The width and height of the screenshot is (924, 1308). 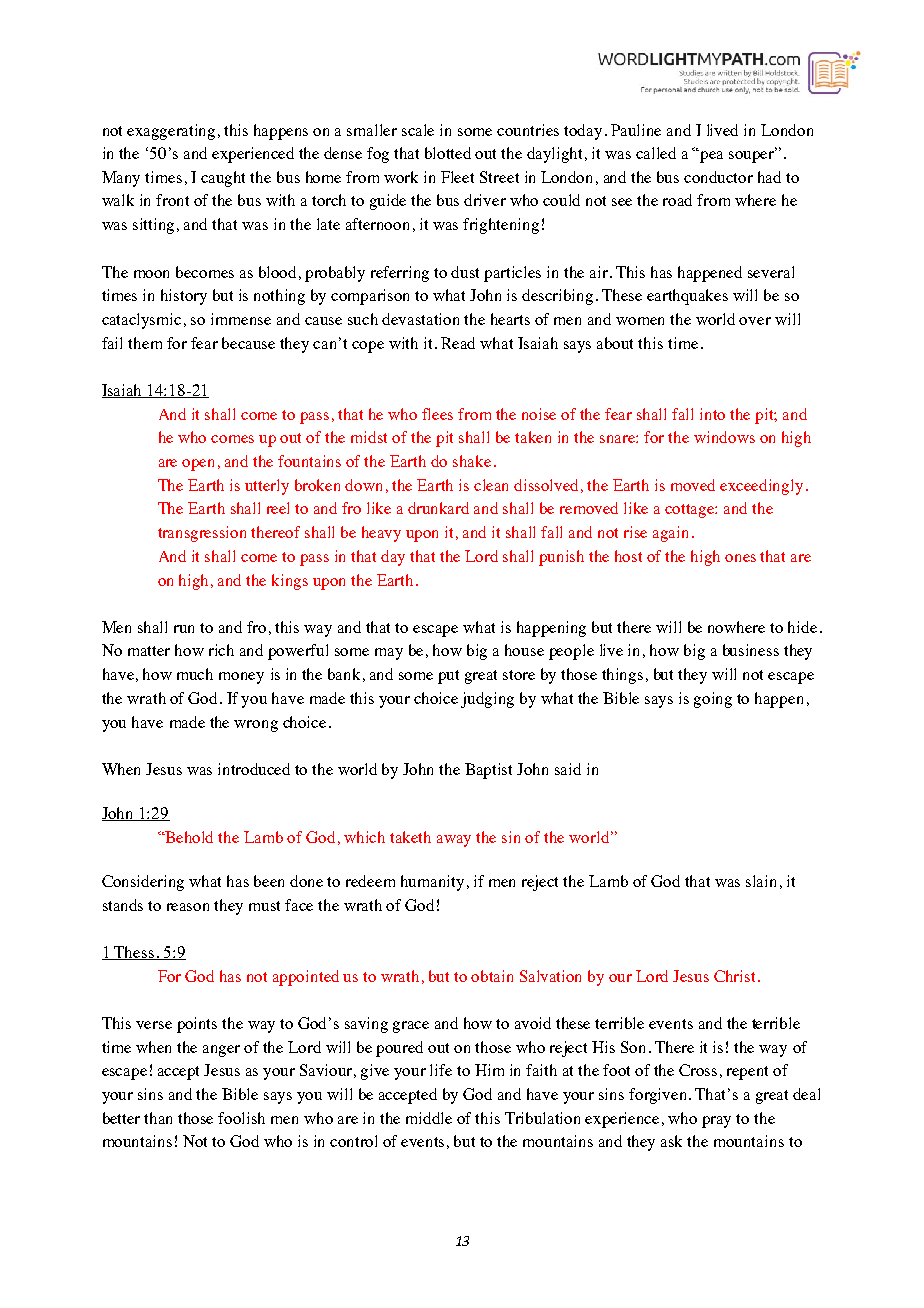 What do you see at coordinates (448, 153) in the screenshot?
I see `blotted` at bounding box center [448, 153].
